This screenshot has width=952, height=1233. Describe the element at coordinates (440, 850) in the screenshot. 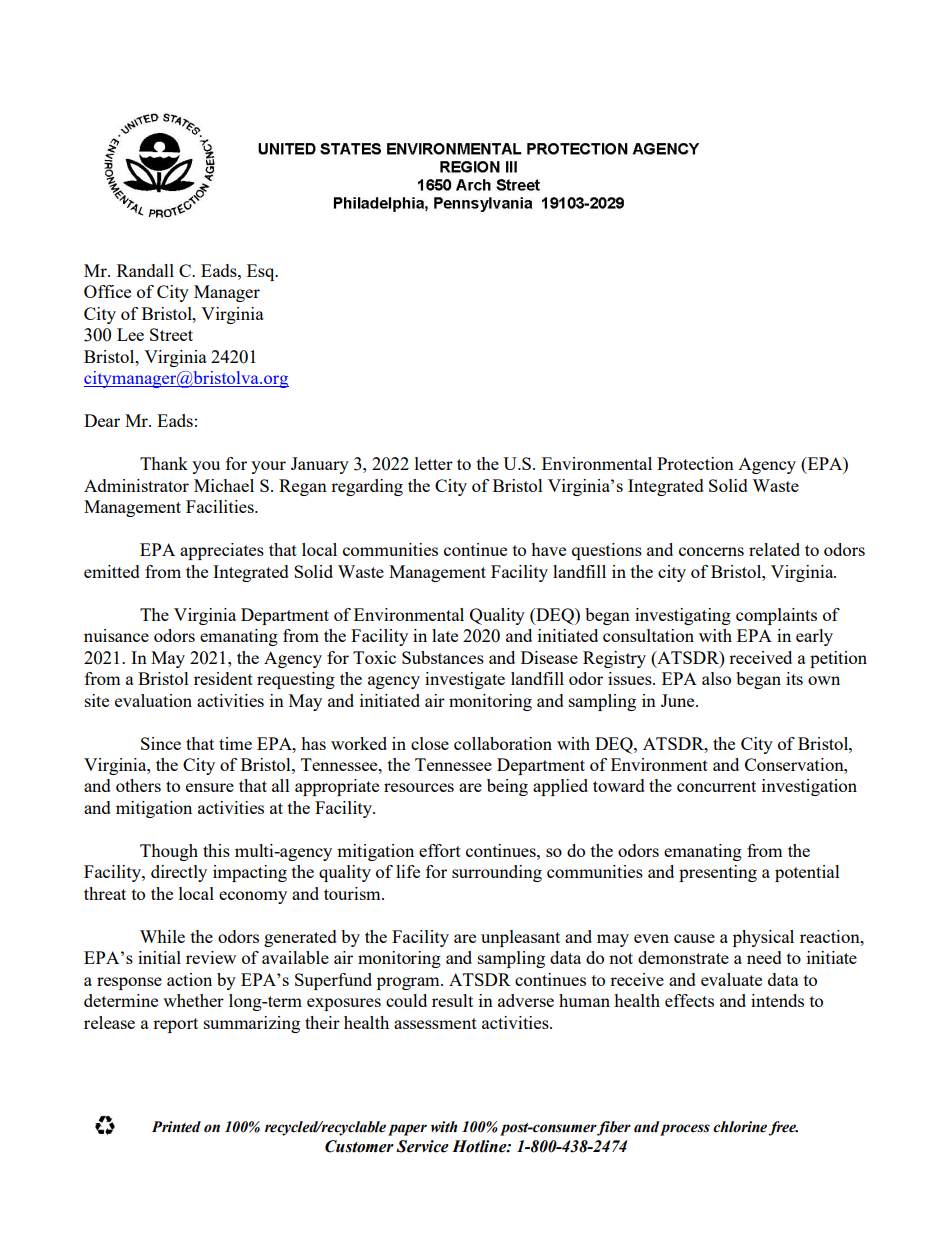

I see `effort` at that location.
